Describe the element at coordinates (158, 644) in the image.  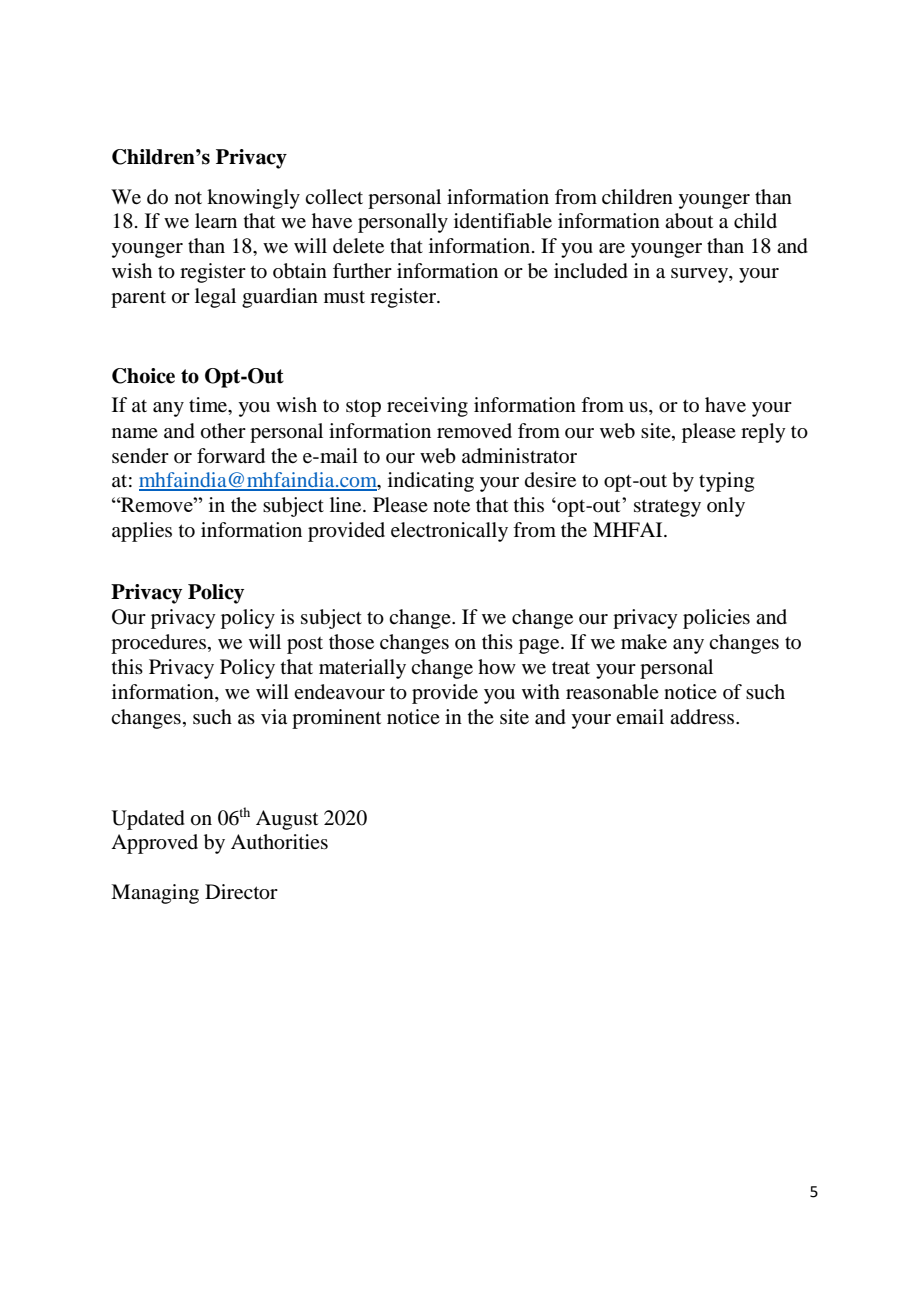
I see `procedures` at that location.
